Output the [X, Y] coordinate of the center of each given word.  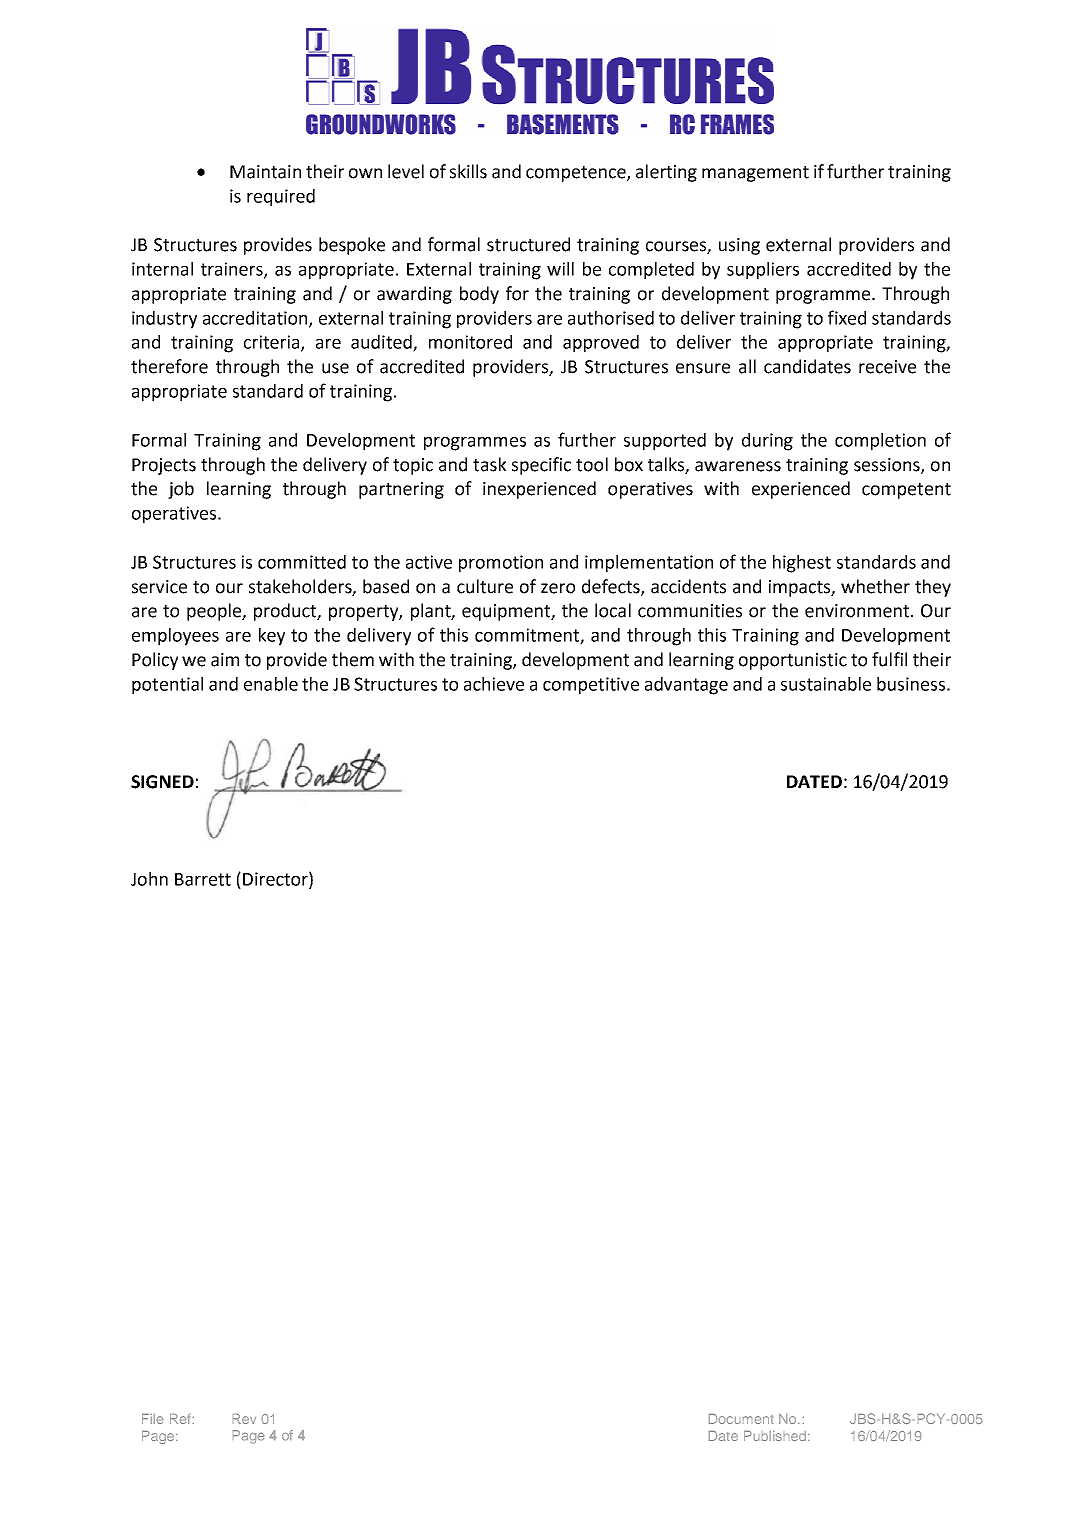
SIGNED [162, 782]
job [181, 490]
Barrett [203, 879]
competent [906, 491]
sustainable [826, 684]
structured [528, 244]
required [281, 198]
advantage [686, 686]
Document [741, 1419]
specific [541, 466]
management [755, 174]
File [152, 1419]
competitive [591, 686]
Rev [244, 1419]
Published [775, 1436]
